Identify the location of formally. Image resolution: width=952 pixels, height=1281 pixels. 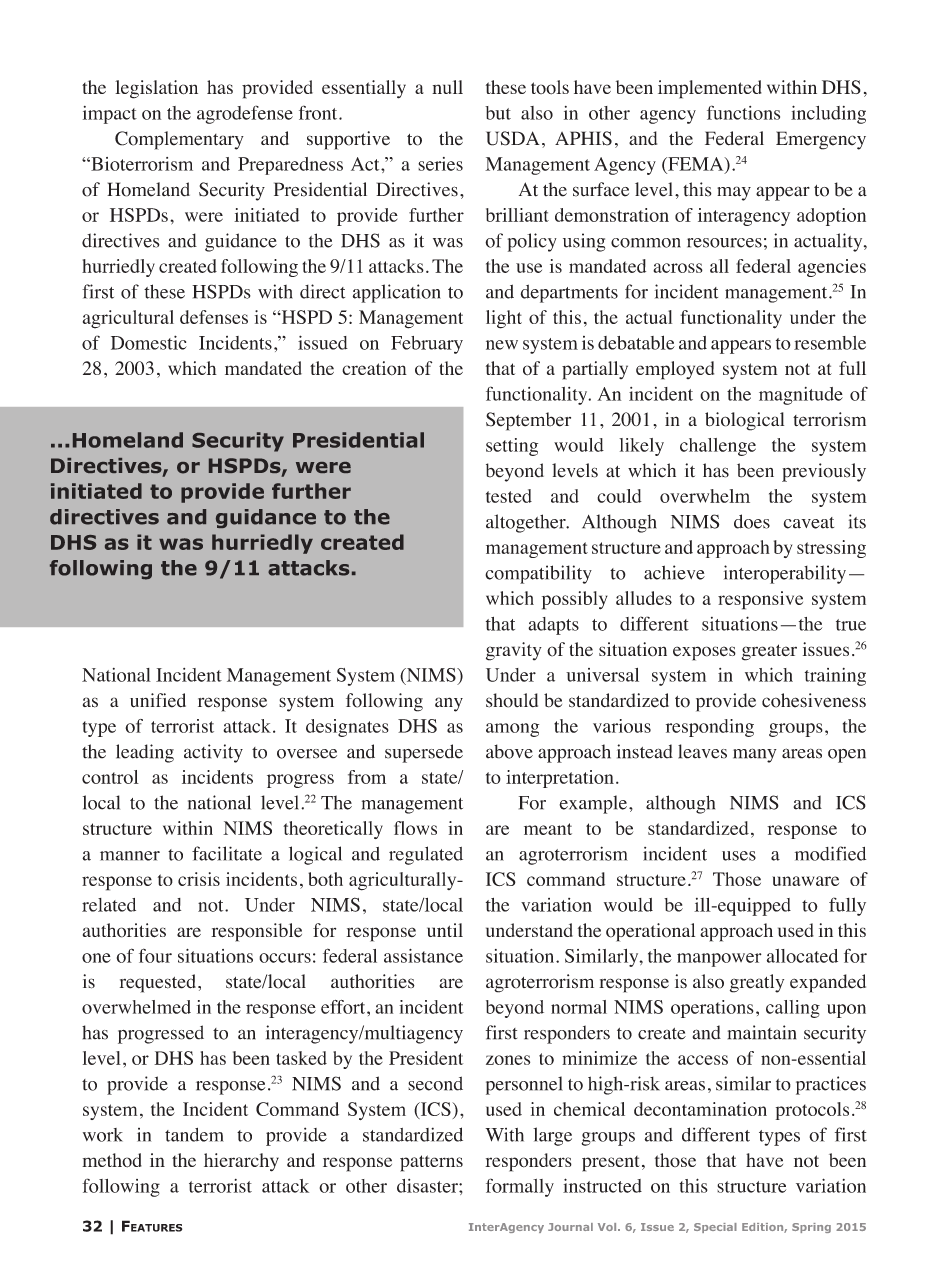
(520, 1187).
